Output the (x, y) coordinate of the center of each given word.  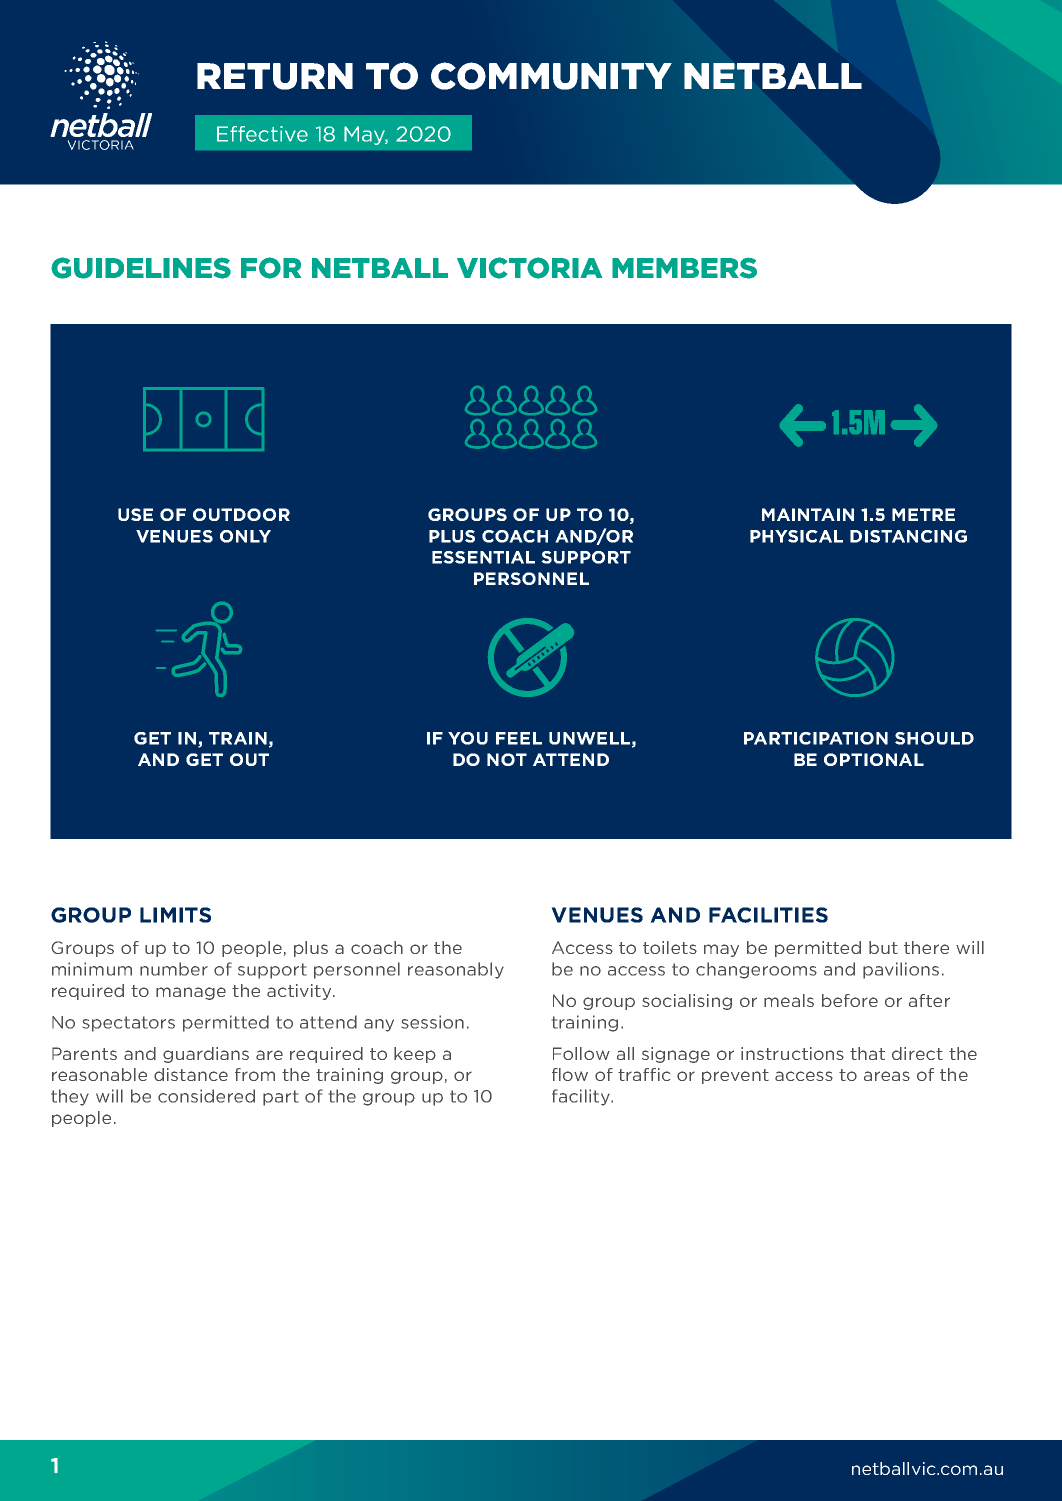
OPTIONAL (874, 759)
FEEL (519, 738)
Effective (262, 134)
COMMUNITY (551, 76)
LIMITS (175, 915)
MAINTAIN (808, 514)
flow (570, 1074)
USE (135, 514)
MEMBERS (684, 268)
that (867, 1053)
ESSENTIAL (483, 557)
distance (191, 1074)
